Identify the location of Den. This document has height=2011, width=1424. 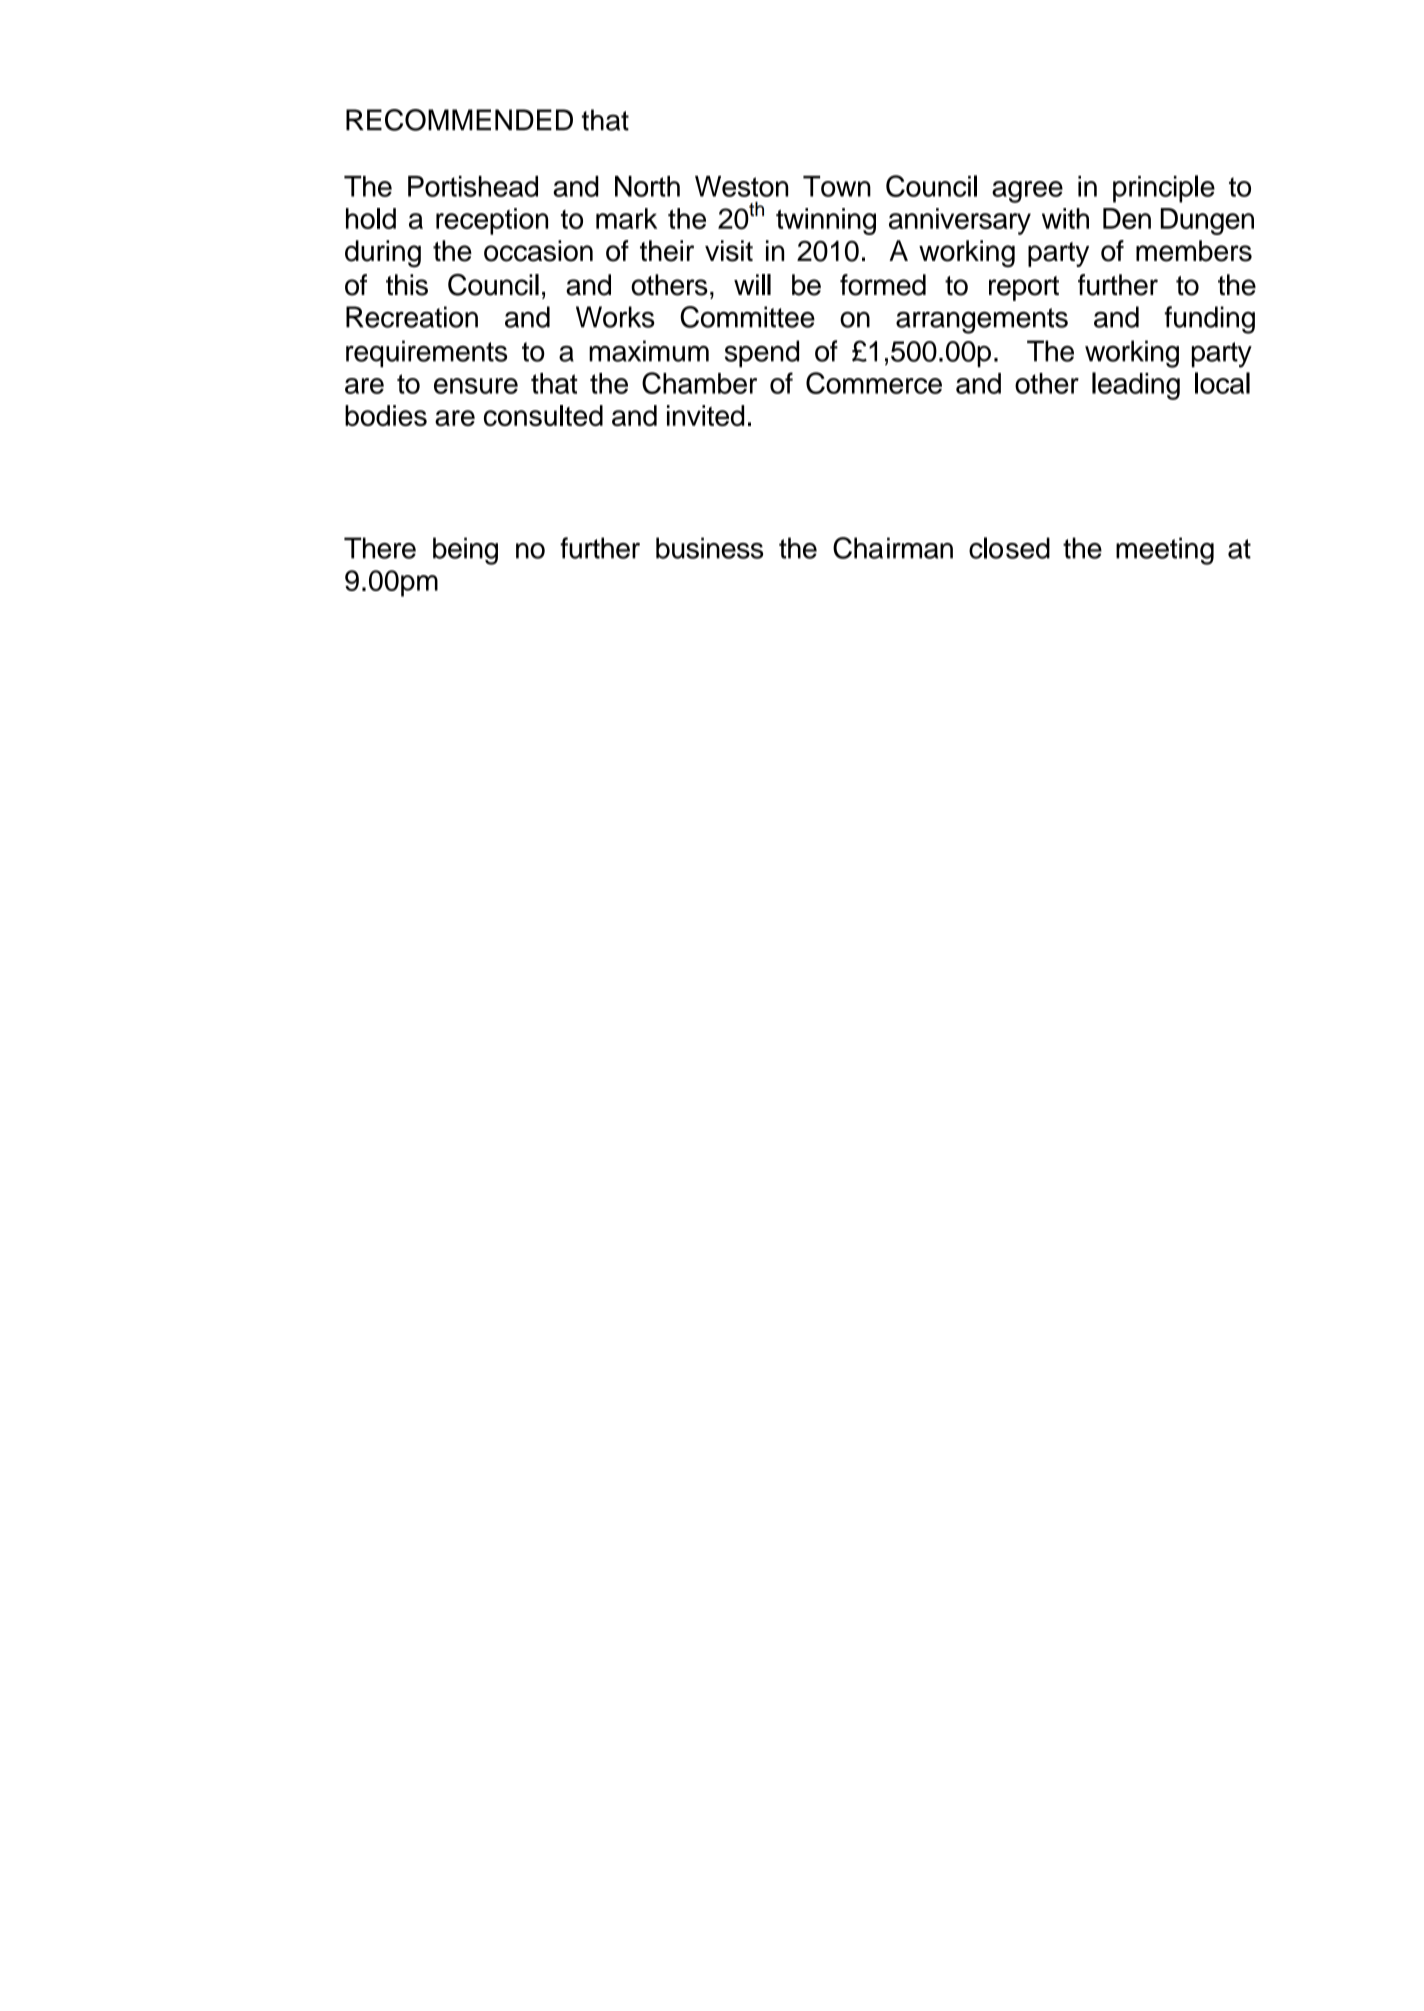
(1127, 218).
